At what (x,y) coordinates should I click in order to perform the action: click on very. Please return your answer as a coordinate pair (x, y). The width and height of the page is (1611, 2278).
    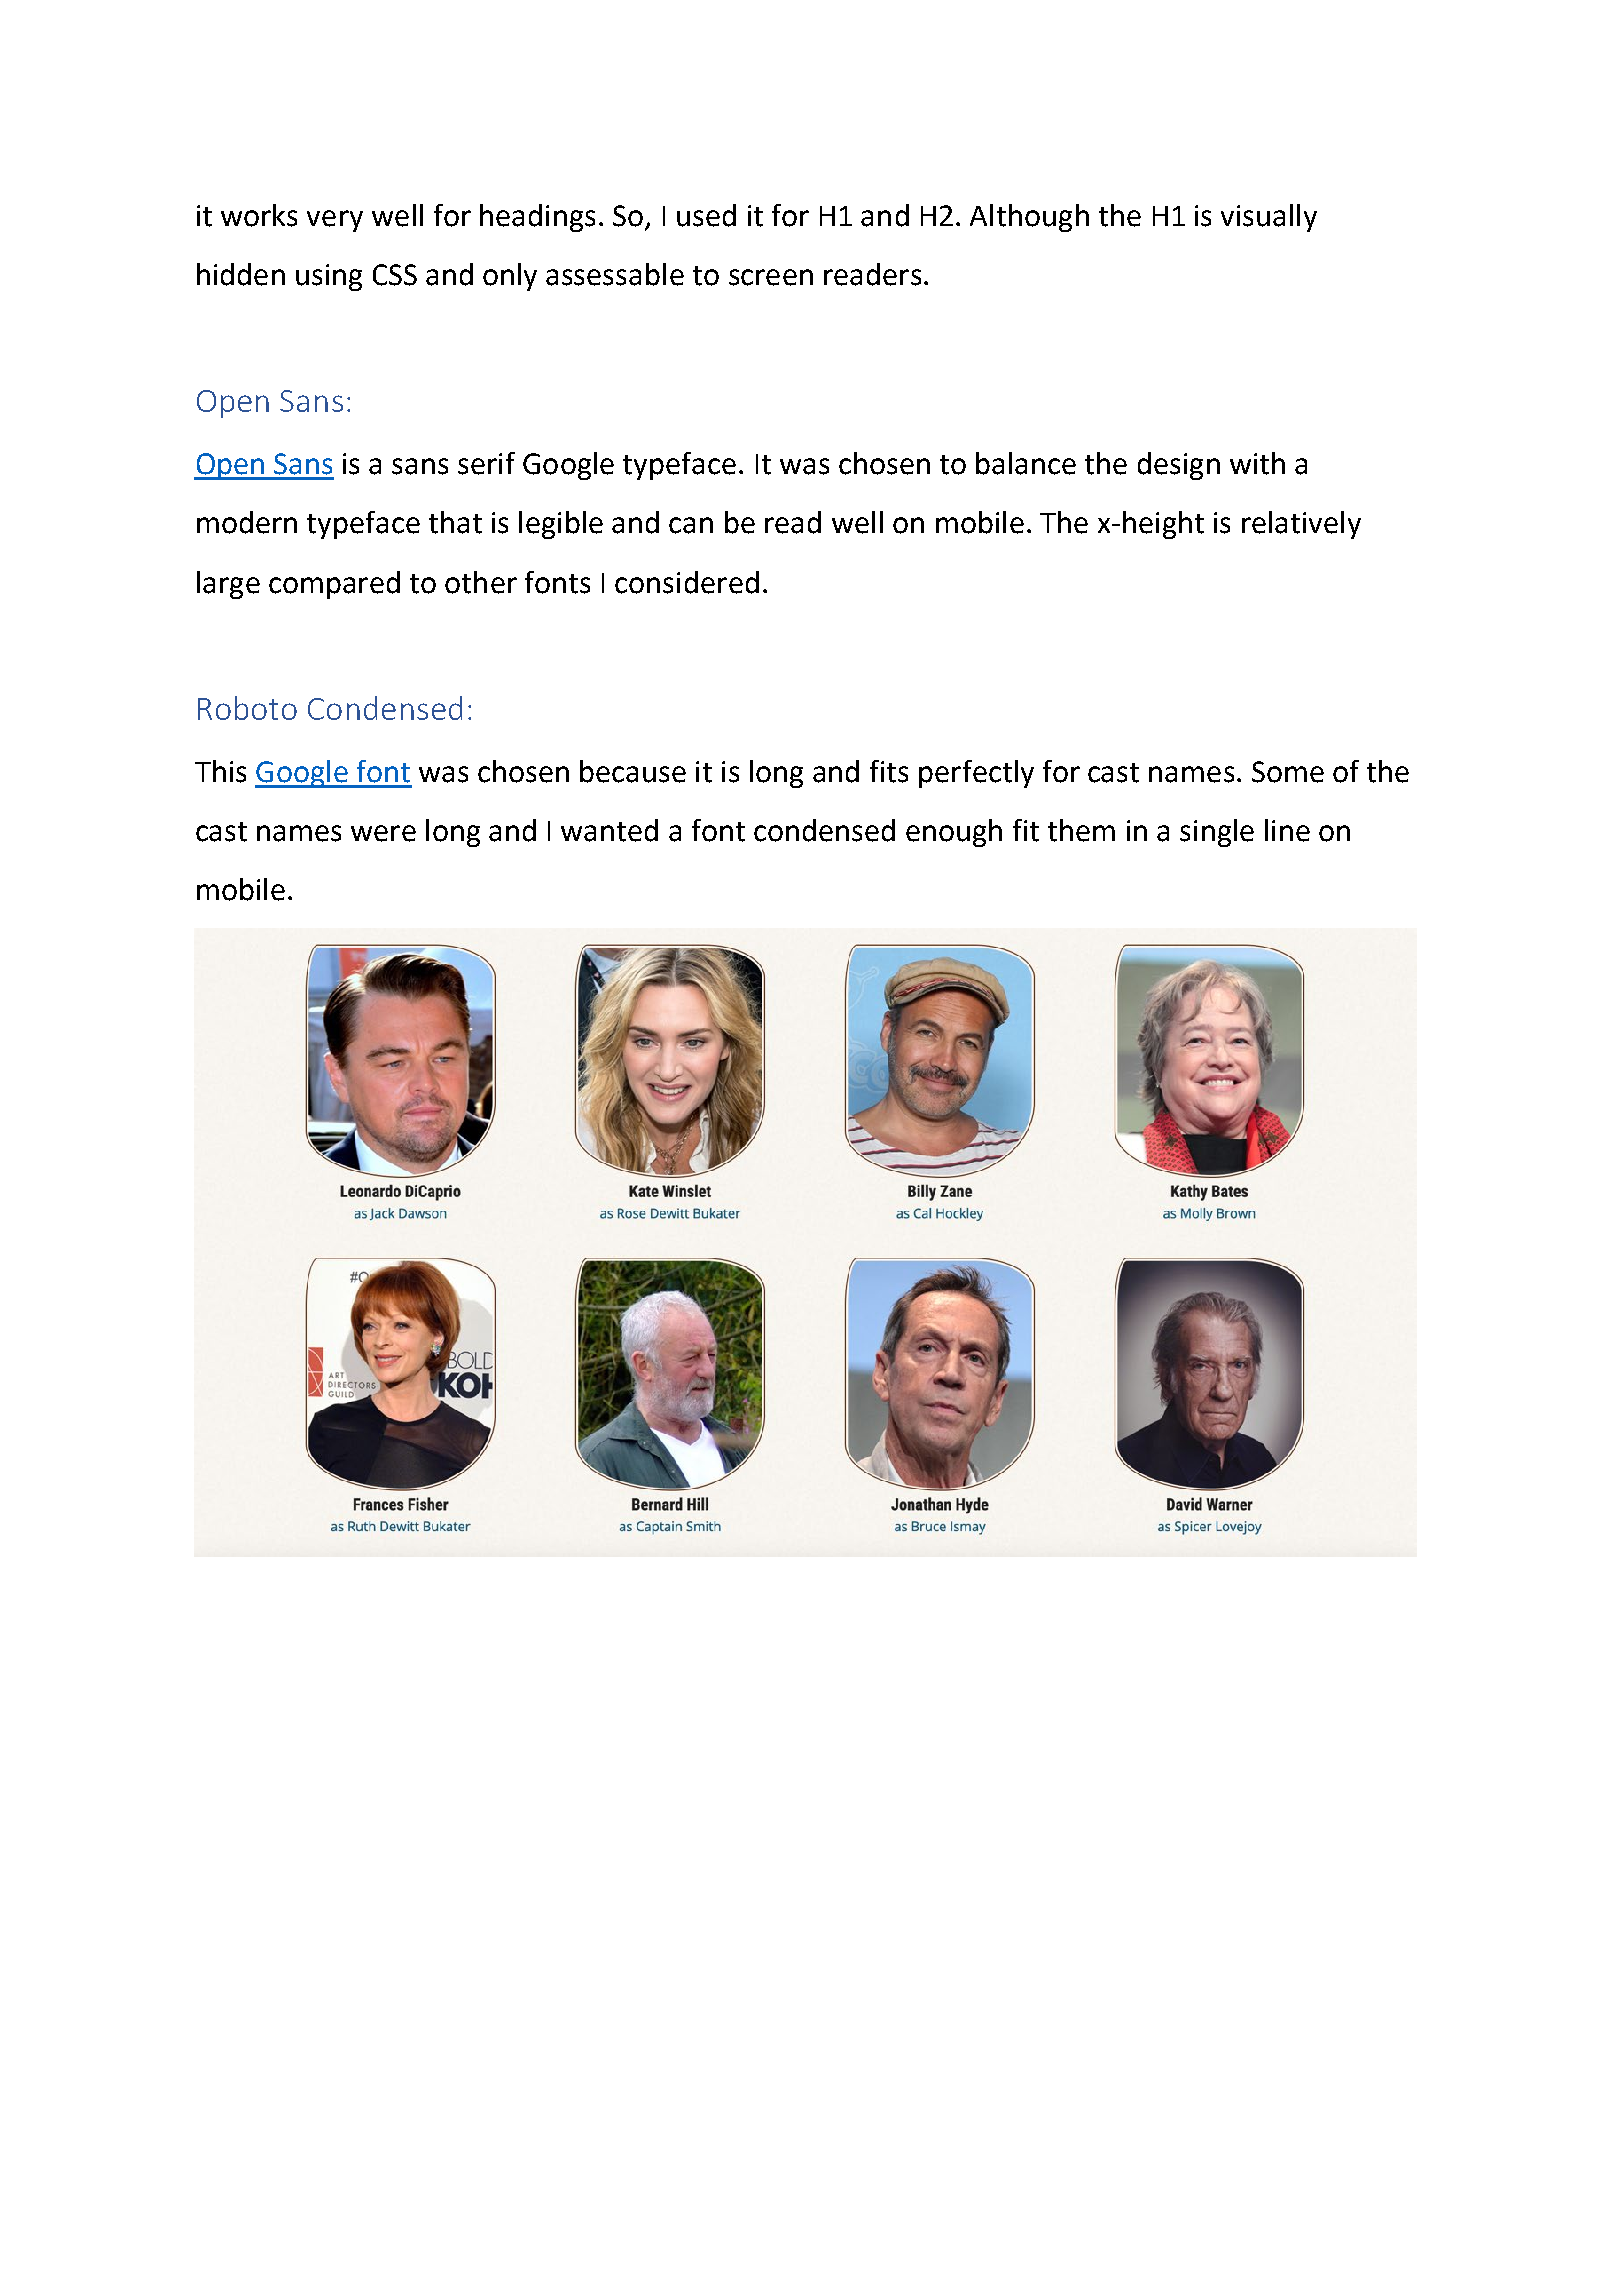
    Looking at the image, I should click on (335, 221).
